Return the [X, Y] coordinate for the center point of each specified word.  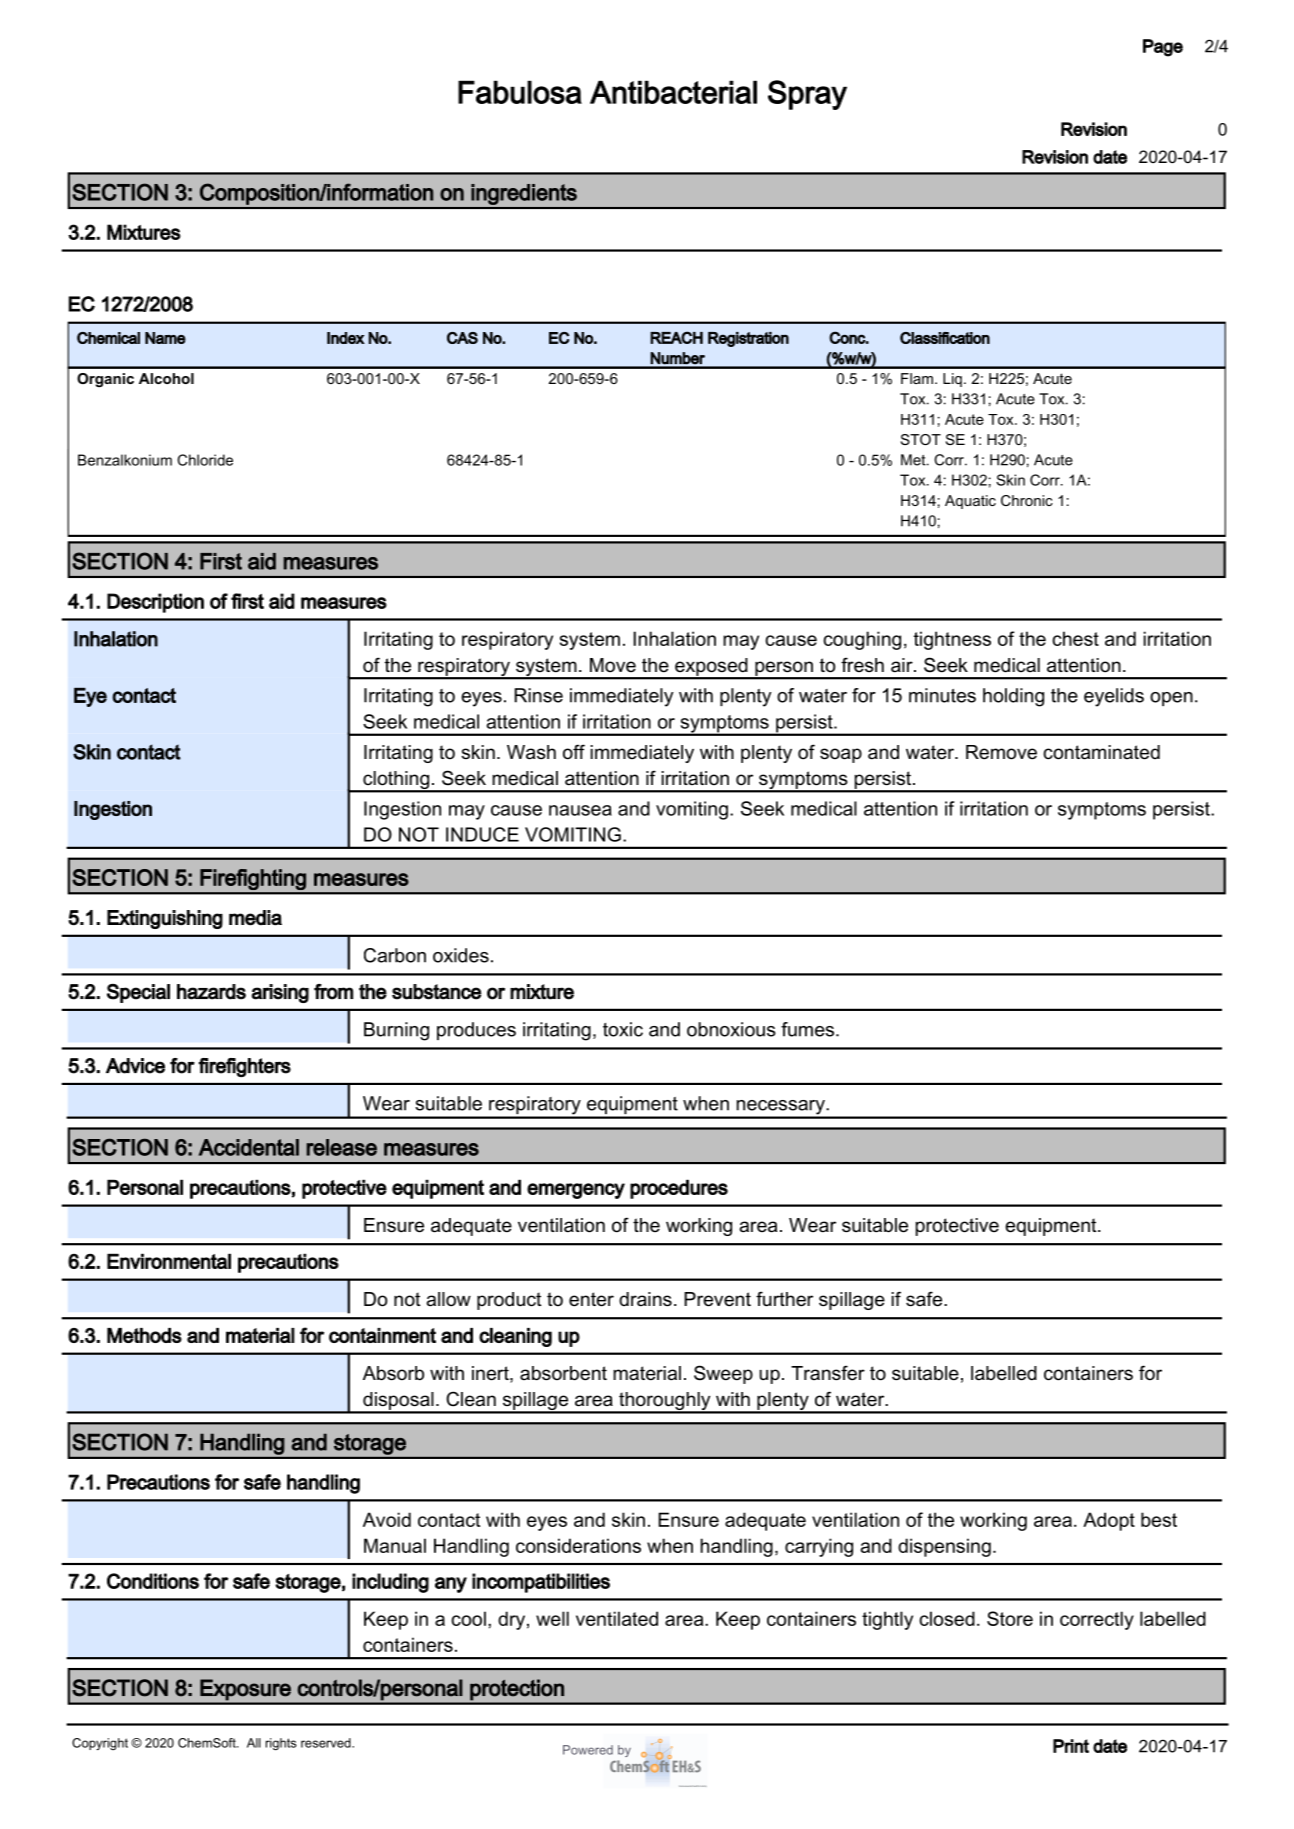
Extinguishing [165, 919]
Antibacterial [673, 92]
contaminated [1101, 752]
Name [165, 338]
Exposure [245, 1690]
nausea [580, 810]
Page [1163, 48]
